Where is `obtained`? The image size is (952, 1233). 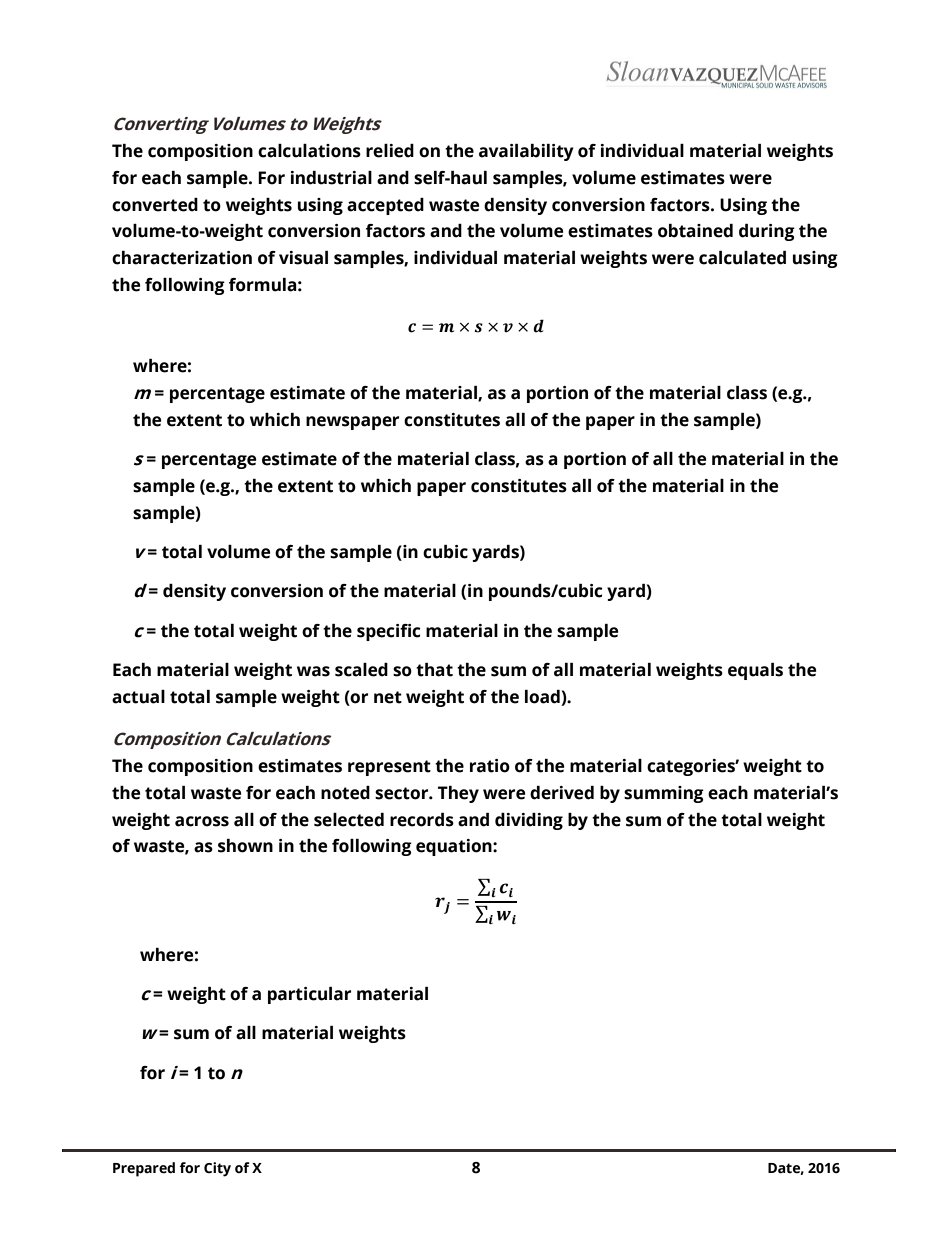 obtained is located at coordinates (695, 231).
